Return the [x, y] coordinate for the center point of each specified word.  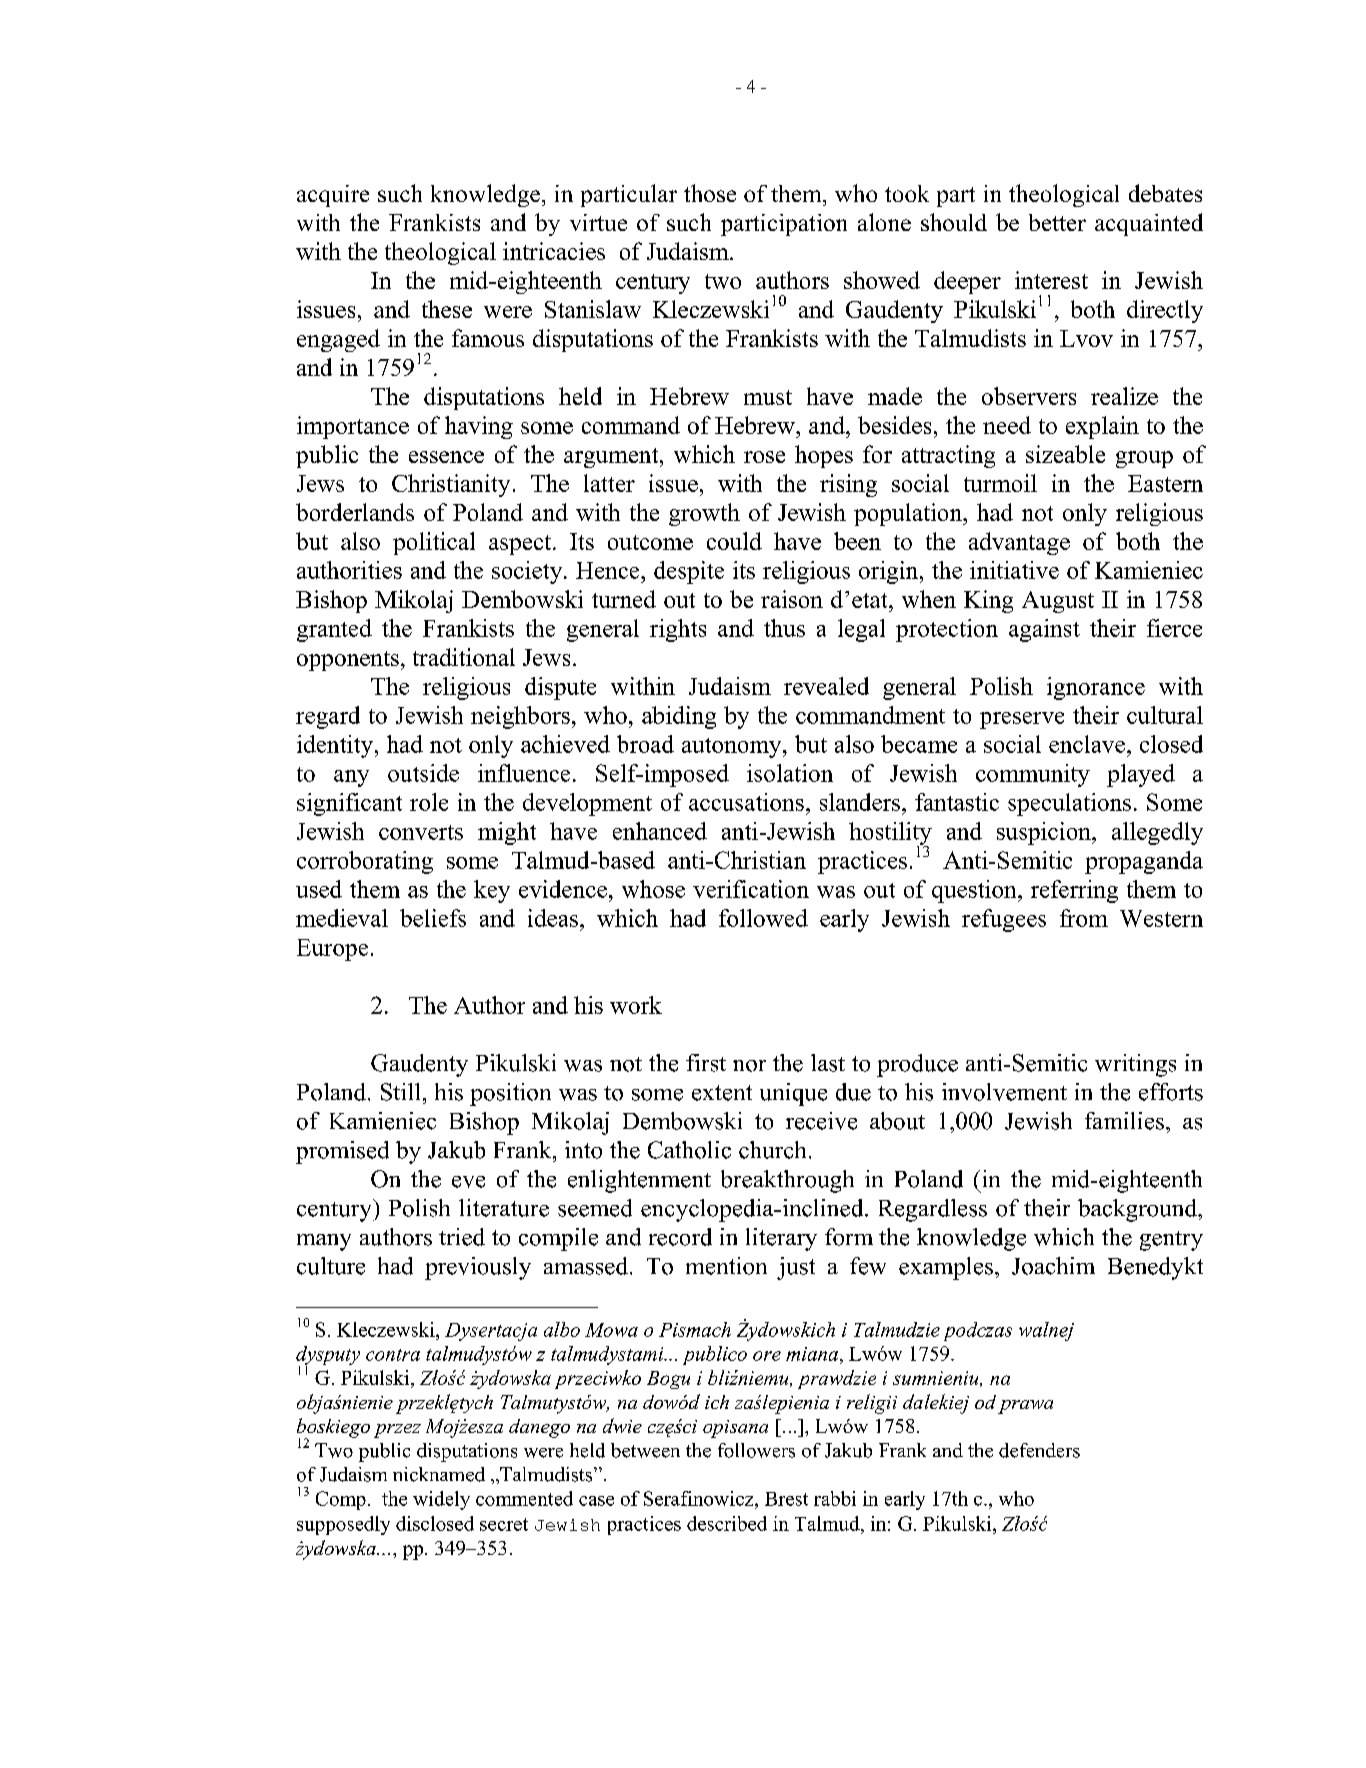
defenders [1039, 1450]
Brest [786, 1499]
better [1057, 222]
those [710, 193]
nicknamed [439, 1474]
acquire [333, 196]
